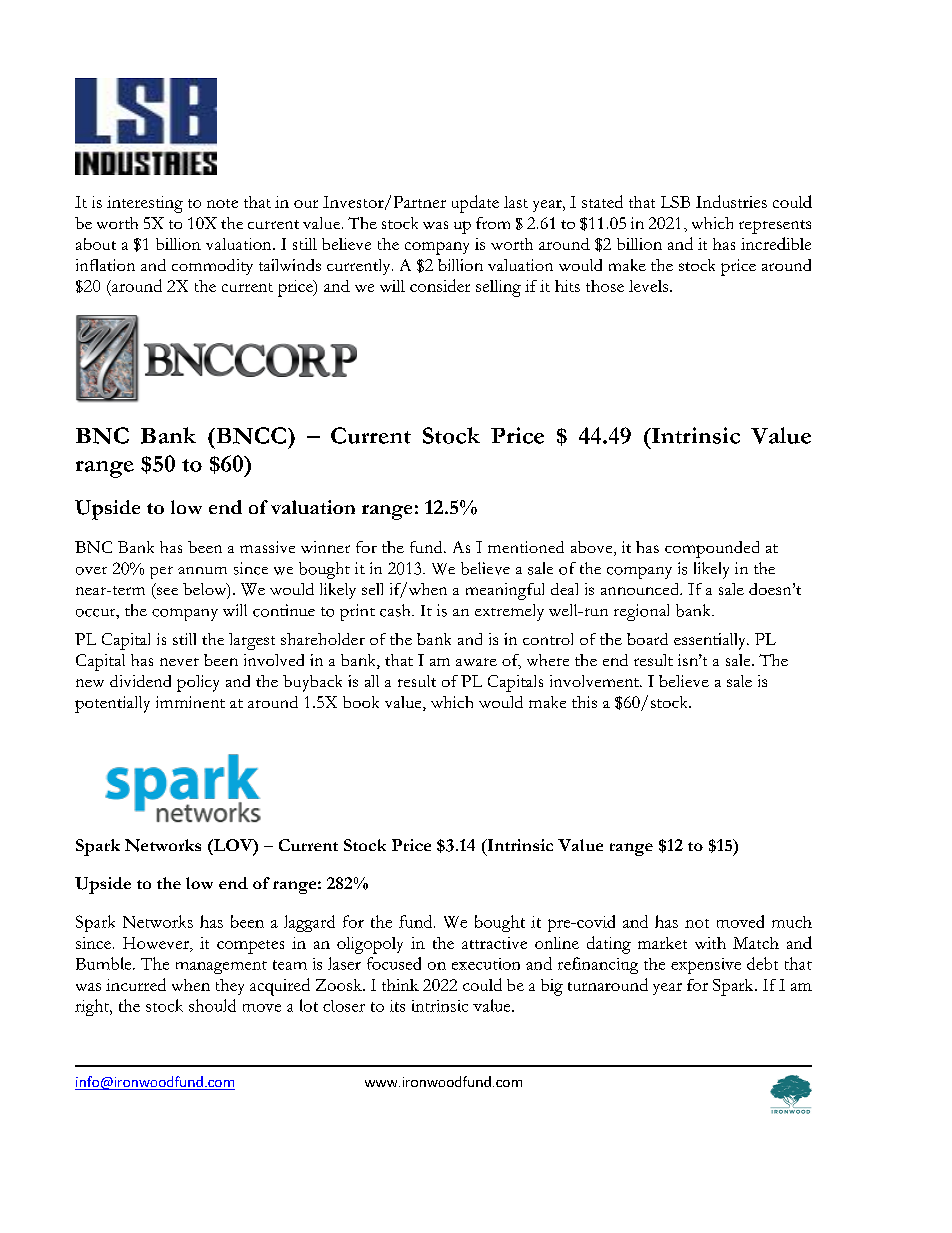  What do you see at coordinates (396, 610) in the page?
I see `cash` at bounding box center [396, 610].
